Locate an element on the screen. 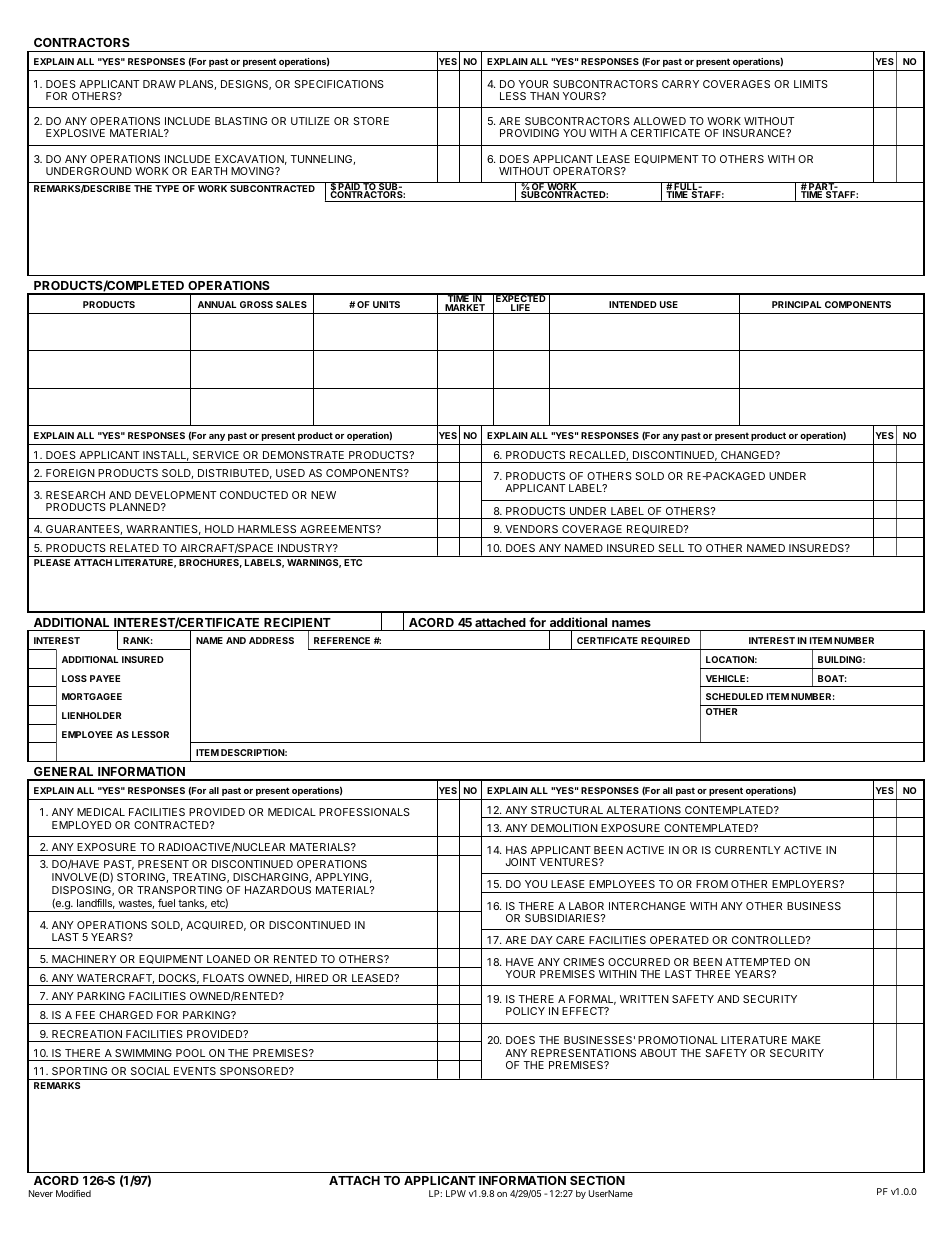 The image size is (952, 1233). SCHEDULED is located at coordinates (734, 696).
